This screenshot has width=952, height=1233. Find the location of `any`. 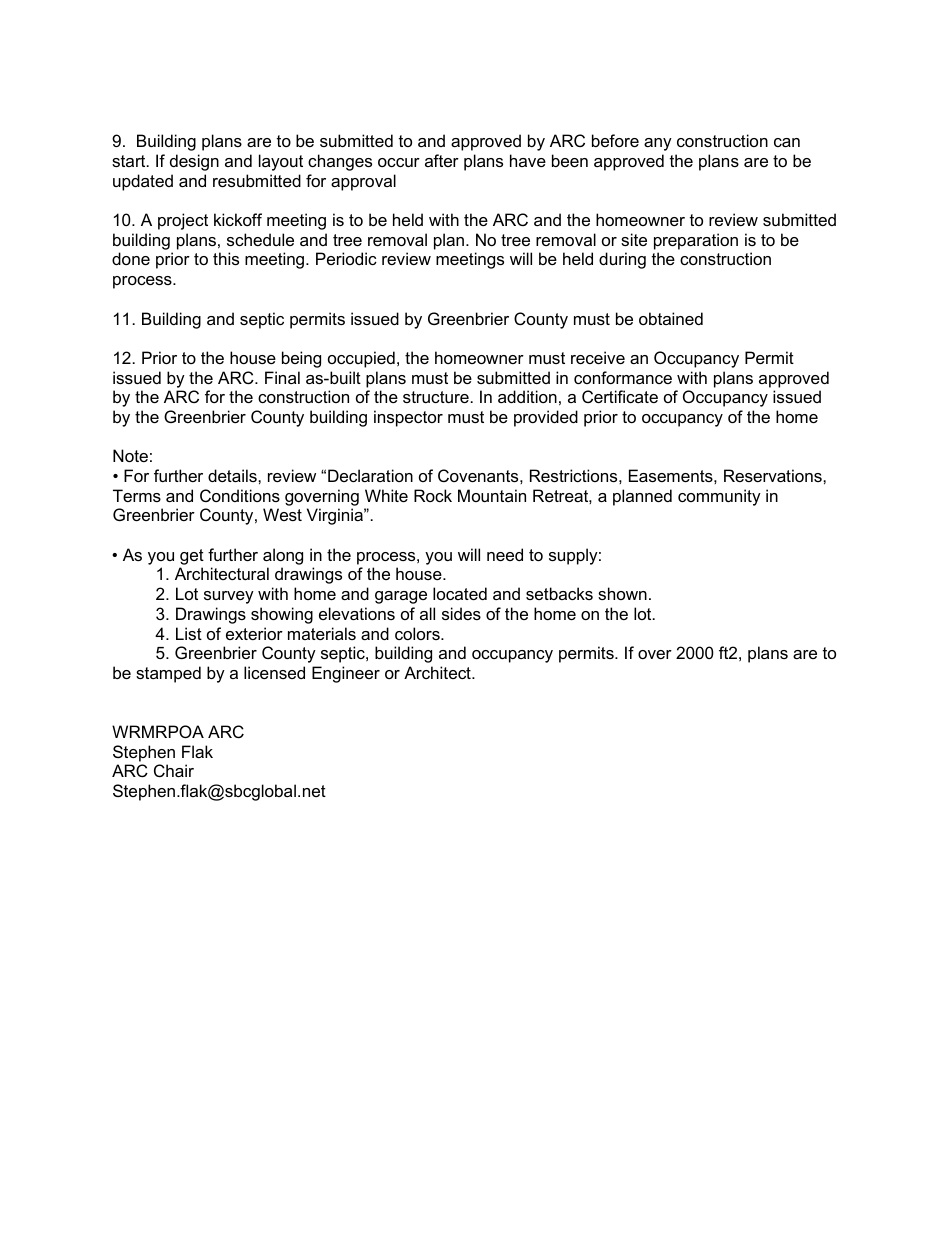

any is located at coordinates (658, 144).
